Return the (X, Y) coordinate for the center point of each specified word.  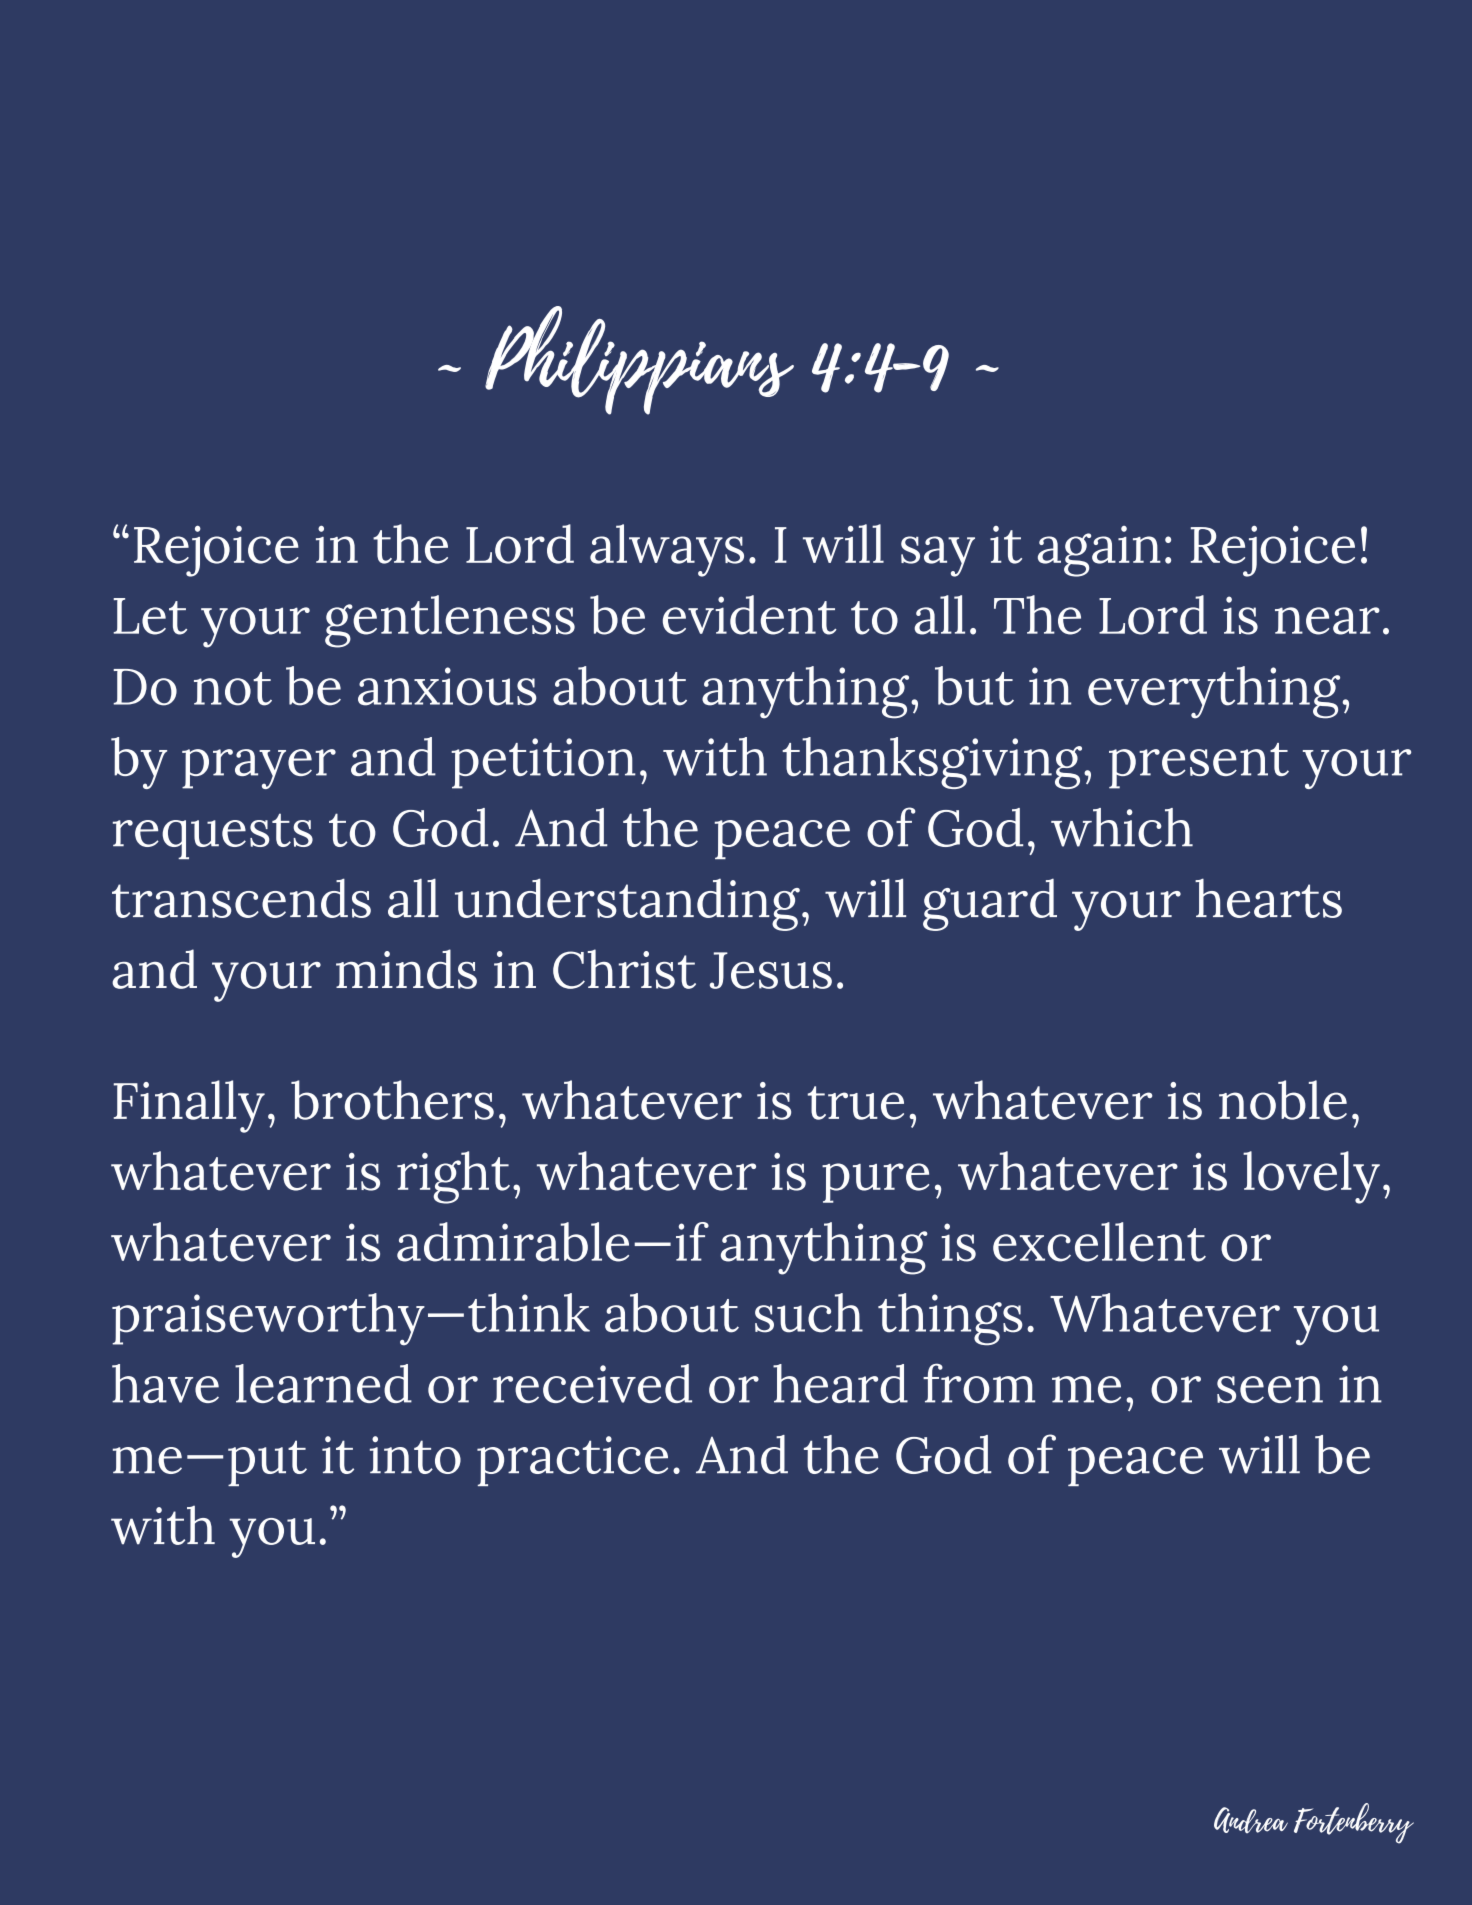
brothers (392, 1100)
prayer (259, 769)
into (415, 1455)
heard (840, 1383)
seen (1270, 1389)
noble (1283, 1100)
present (1199, 766)
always (667, 550)
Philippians (639, 360)
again (1099, 551)
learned (323, 1383)
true (856, 1103)
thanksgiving (933, 763)
